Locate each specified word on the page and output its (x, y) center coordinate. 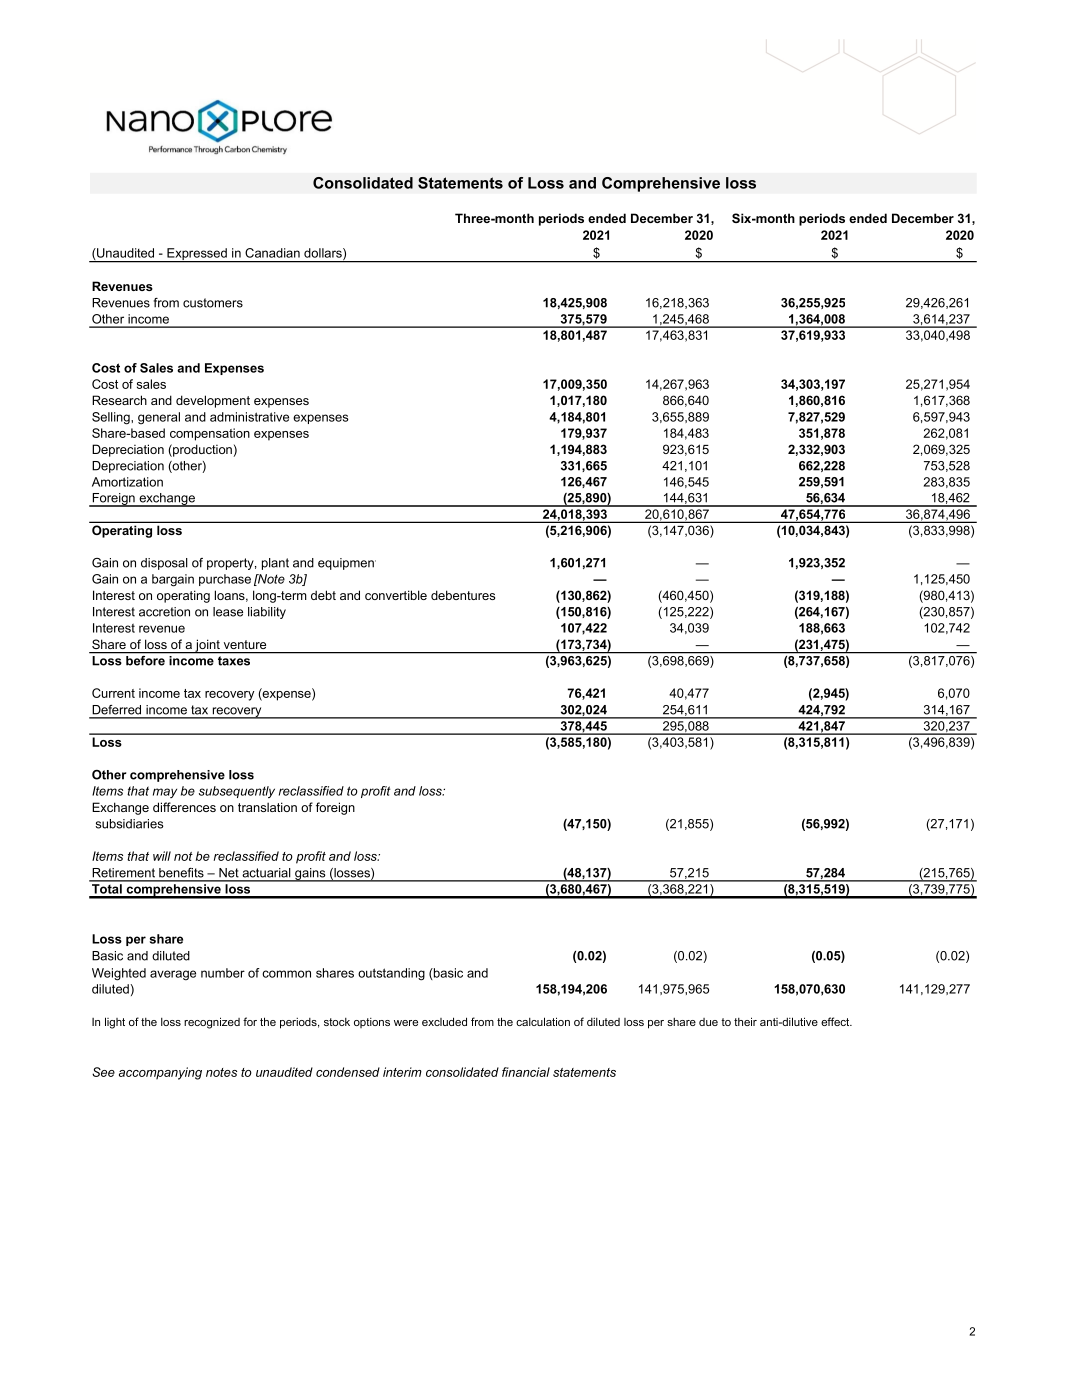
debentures (463, 595)
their (745, 1021)
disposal (164, 564)
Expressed (197, 255)
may (165, 793)
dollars (324, 254)
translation (267, 807)
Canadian (272, 253)
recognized (212, 1023)
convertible (396, 595)
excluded (444, 1021)
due (708, 1022)
